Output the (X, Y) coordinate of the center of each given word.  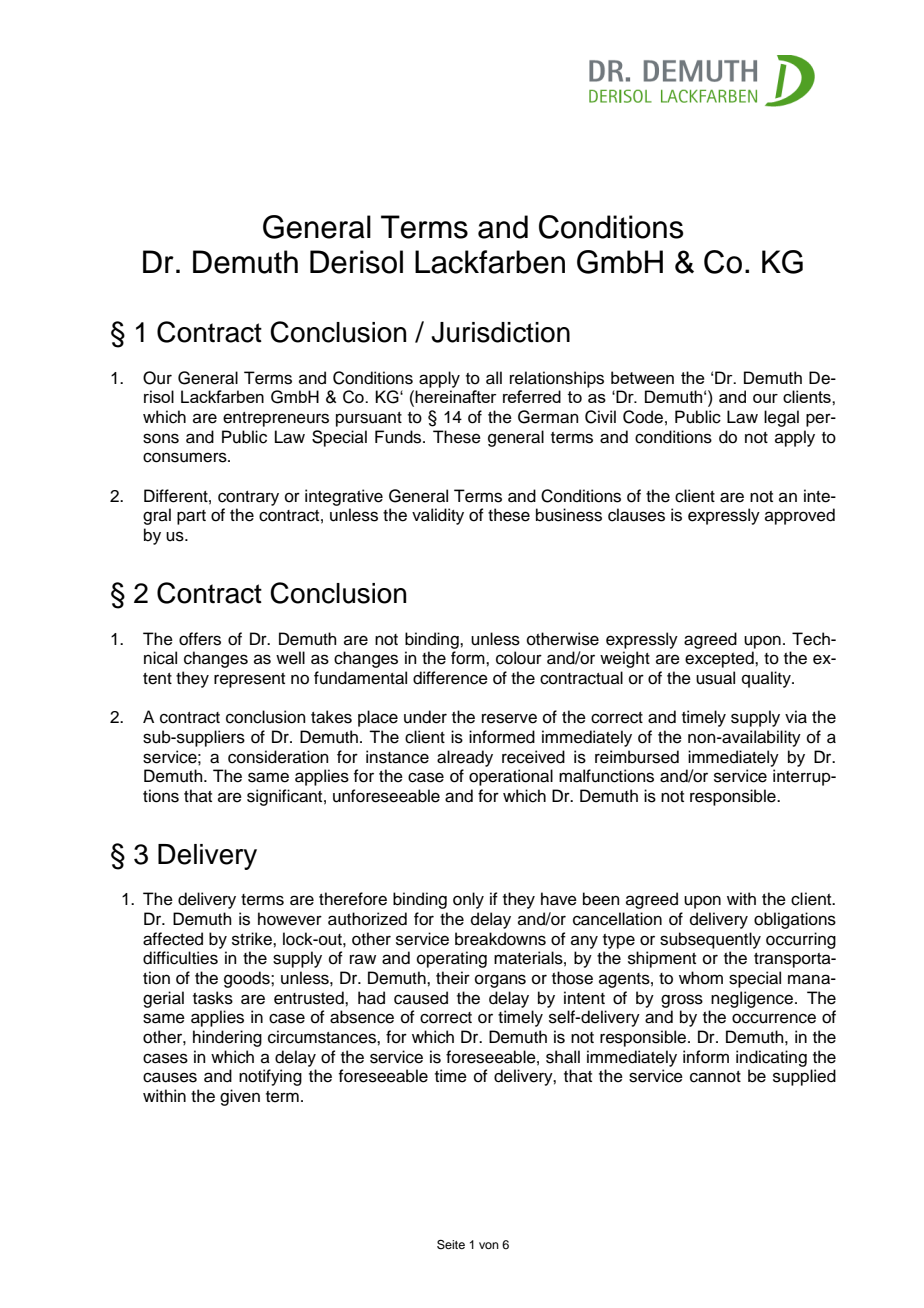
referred (532, 396)
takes (331, 717)
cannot (715, 1077)
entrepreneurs (276, 419)
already (465, 758)
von (489, 1245)
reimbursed (637, 757)
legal (781, 418)
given (240, 1097)
